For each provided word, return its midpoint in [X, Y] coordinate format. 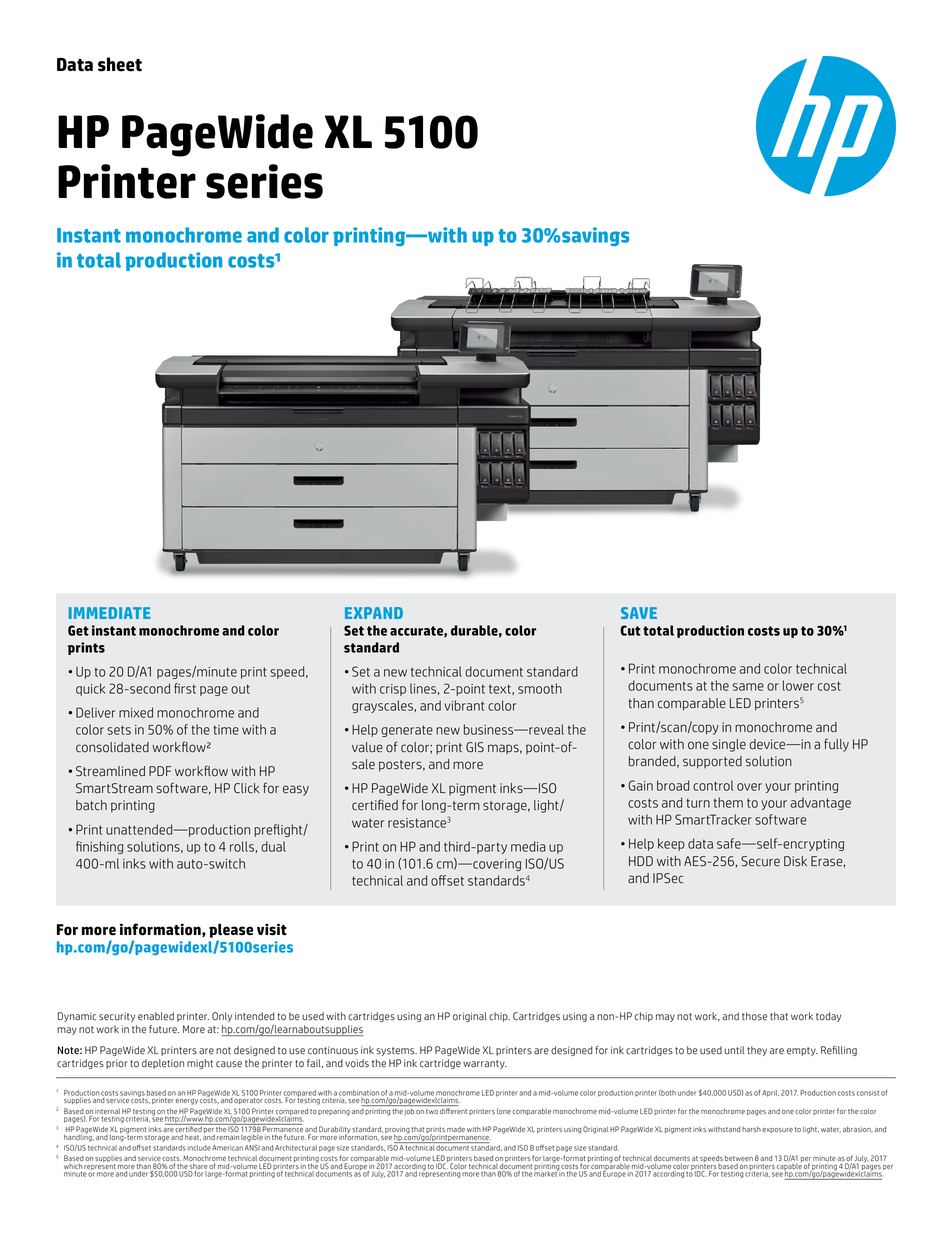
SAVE [639, 613]
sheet [120, 64]
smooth [540, 688]
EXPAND [374, 613]
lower [798, 685]
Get [78, 630]
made [456, 1129]
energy [187, 1102]
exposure [777, 1130]
